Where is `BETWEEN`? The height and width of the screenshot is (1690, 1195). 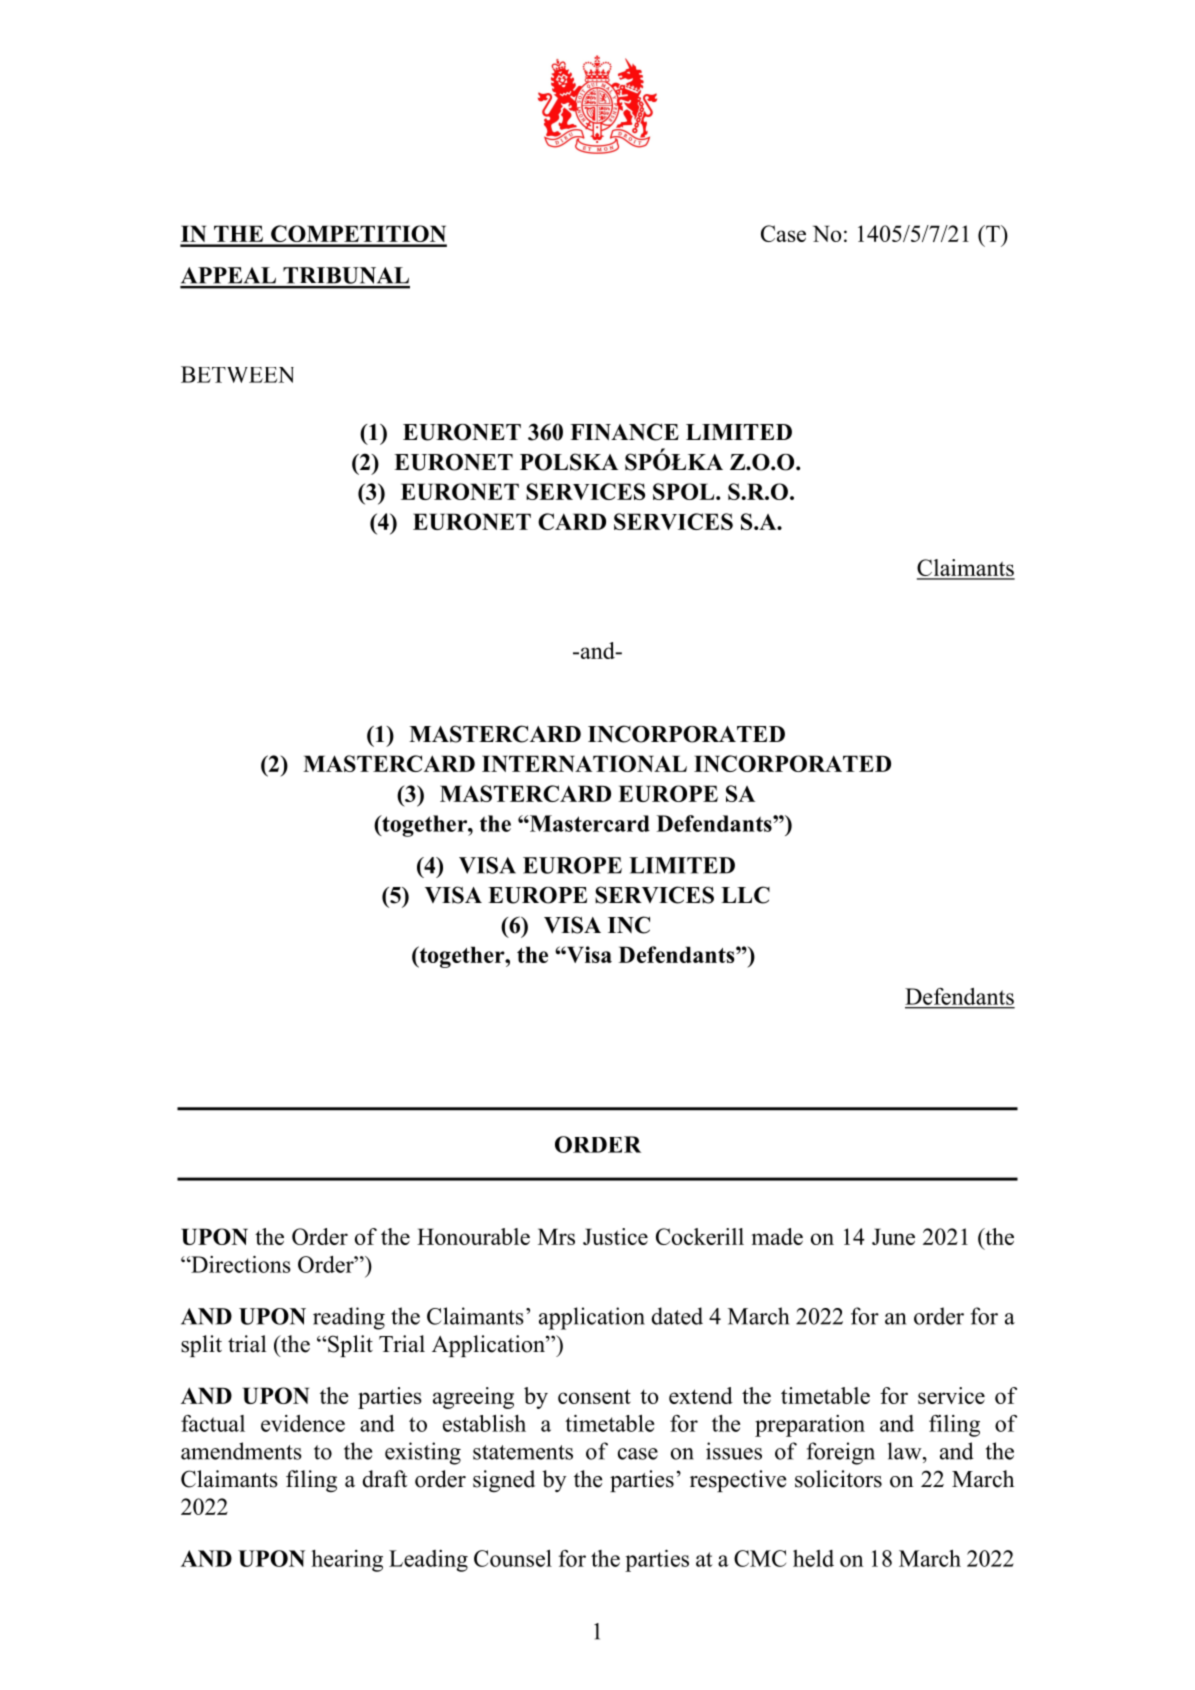 BETWEEN is located at coordinates (237, 374).
